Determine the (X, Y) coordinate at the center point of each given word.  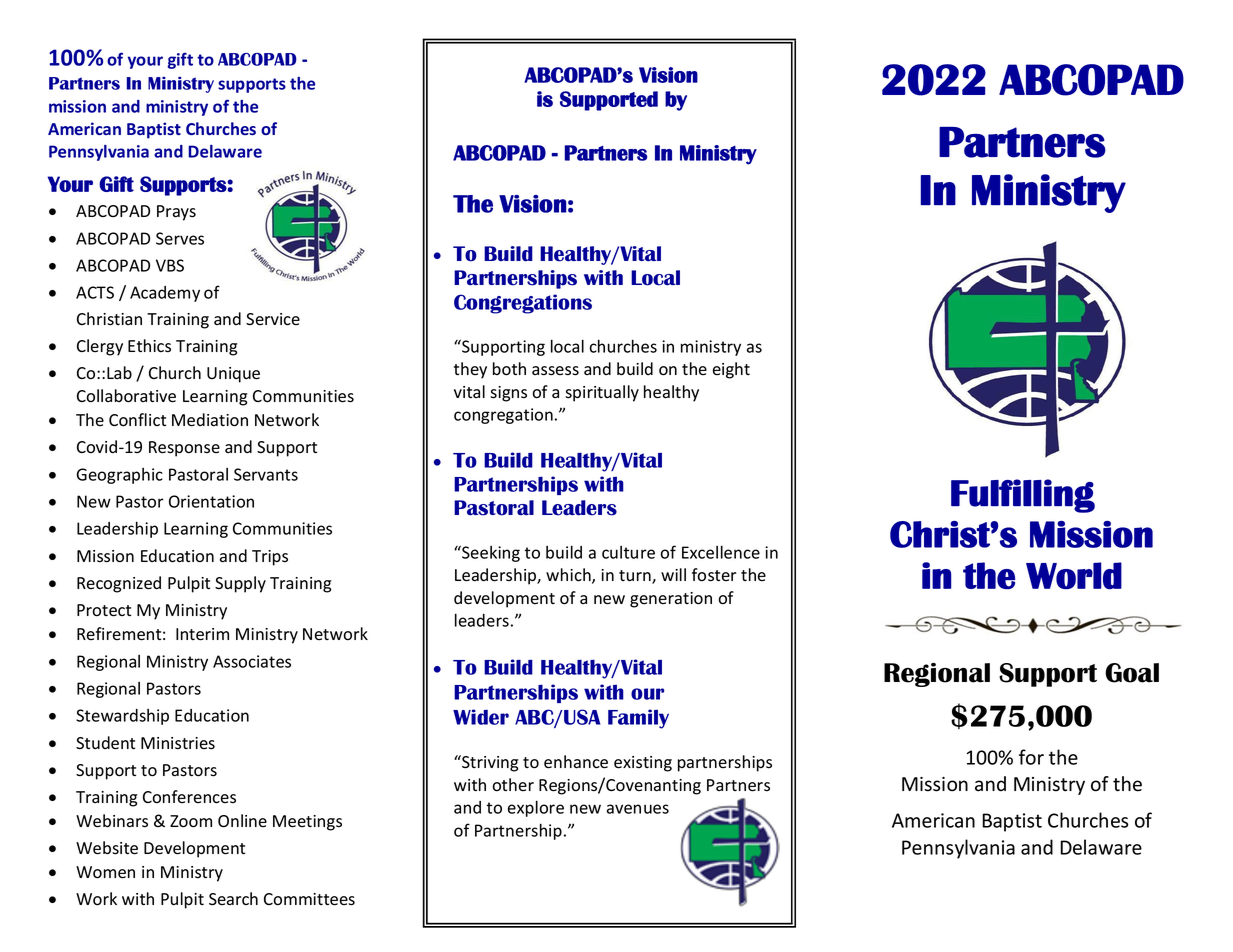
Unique (233, 375)
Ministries (178, 743)
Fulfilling (1023, 496)
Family (638, 719)
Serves (180, 238)
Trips (270, 558)
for (1031, 757)
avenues (638, 809)
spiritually (602, 393)
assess (555, 371)
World (1074, 575)
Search (233, 899)
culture (628, 552)
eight (731, 370)
